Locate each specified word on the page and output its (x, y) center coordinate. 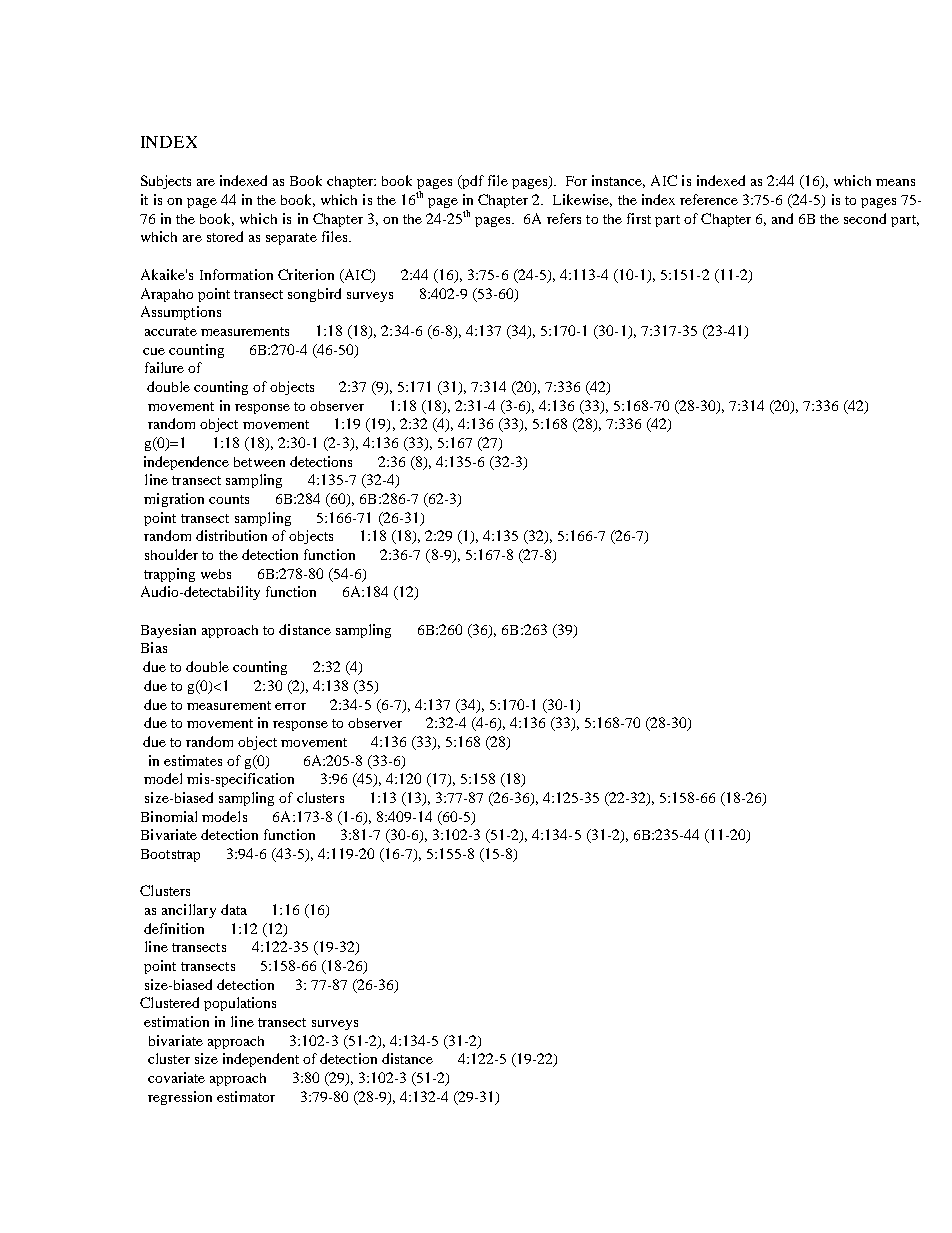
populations (240, 1004)
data (234, 909)
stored (225, 236)
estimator (246, 1096)
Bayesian (168, 631)
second (865, 218)
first (639, 218)
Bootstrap (170, 855)
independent (261, 1060)
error (290, 706)
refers (564, 218)
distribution (231, 535)
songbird (314, 295)
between (259, 462)
